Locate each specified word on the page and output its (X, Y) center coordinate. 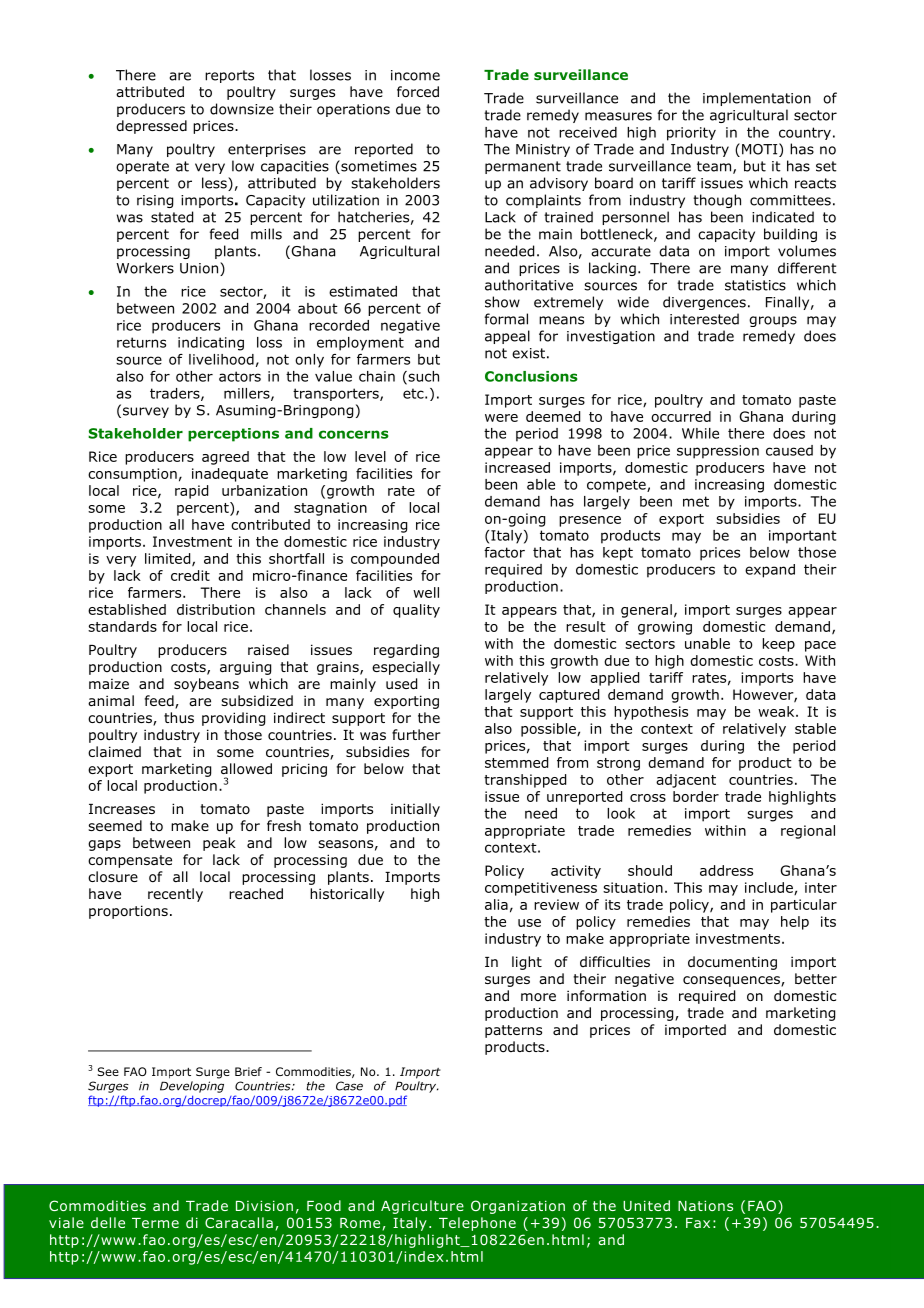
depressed (151, 127)
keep (779, 645)
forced (418, 92)
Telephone (477, 1224)
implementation (757, 99)
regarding (406, 651)
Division (264, 1205)
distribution (216, 609)
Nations (705, 1205)
